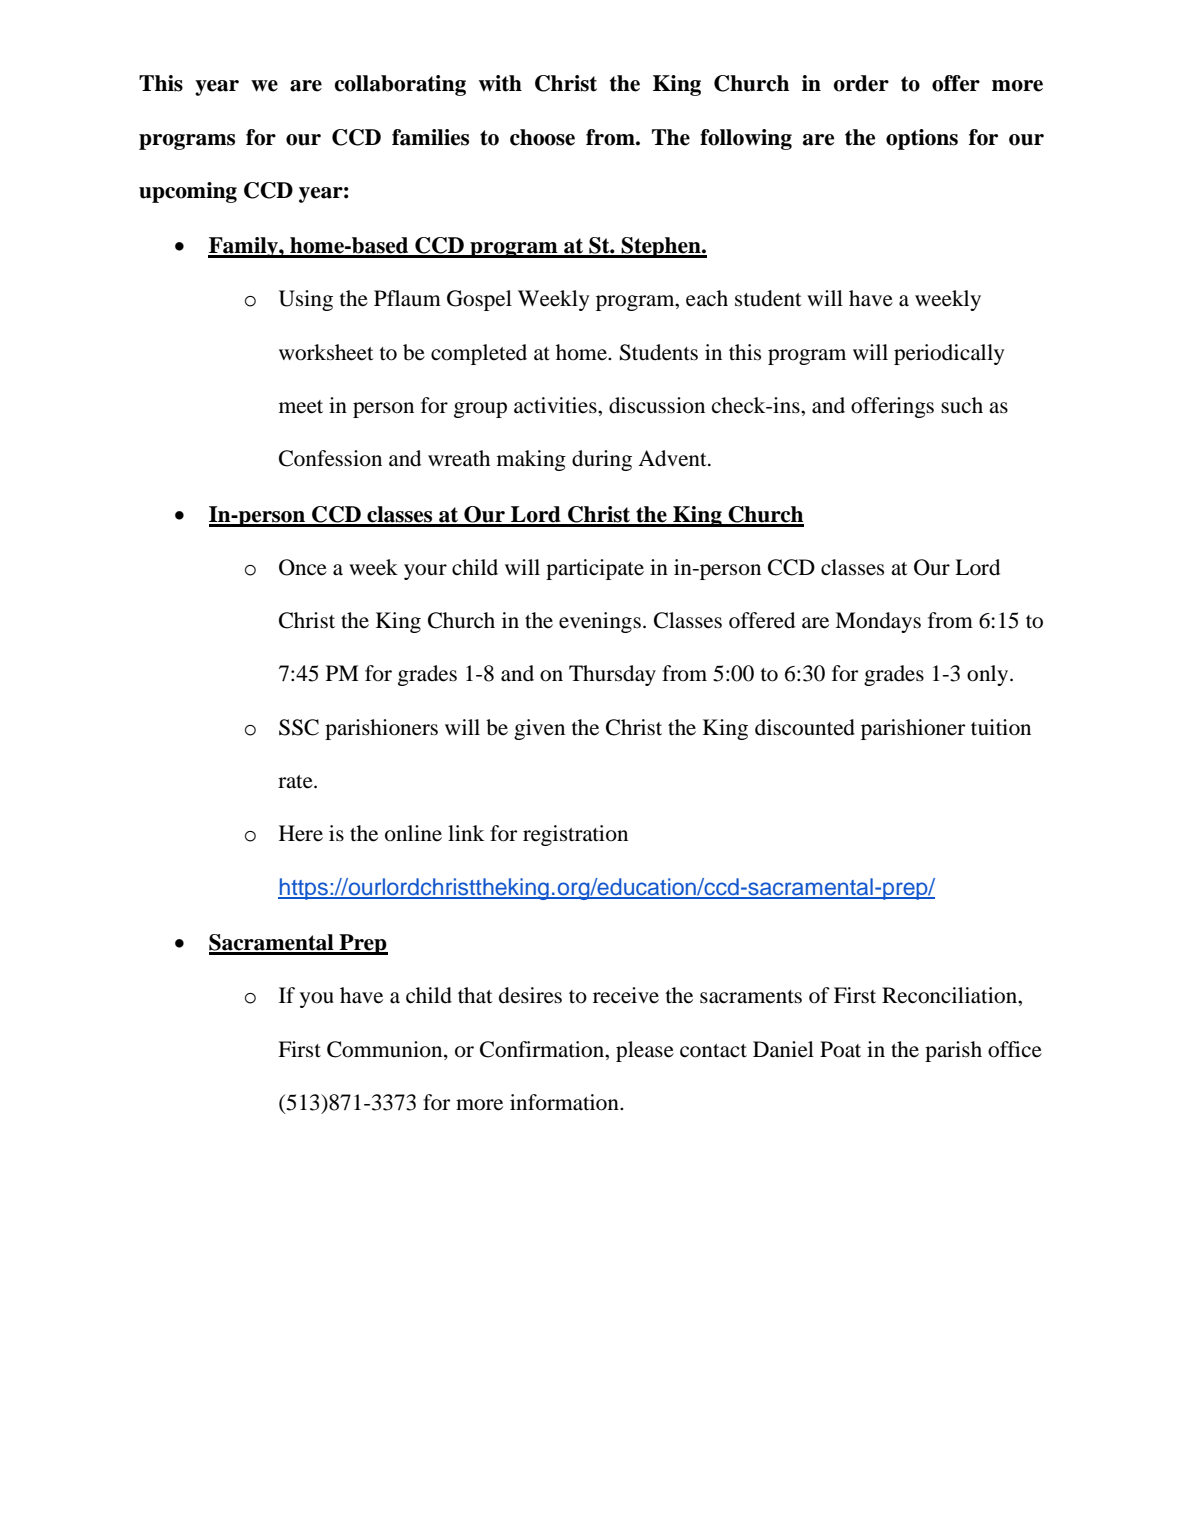 The image size is (1183, 1531). What do you see at coordinates (1001, 727) in the screenshot?
I see `tuition` at bounding box center [1001, 727].
